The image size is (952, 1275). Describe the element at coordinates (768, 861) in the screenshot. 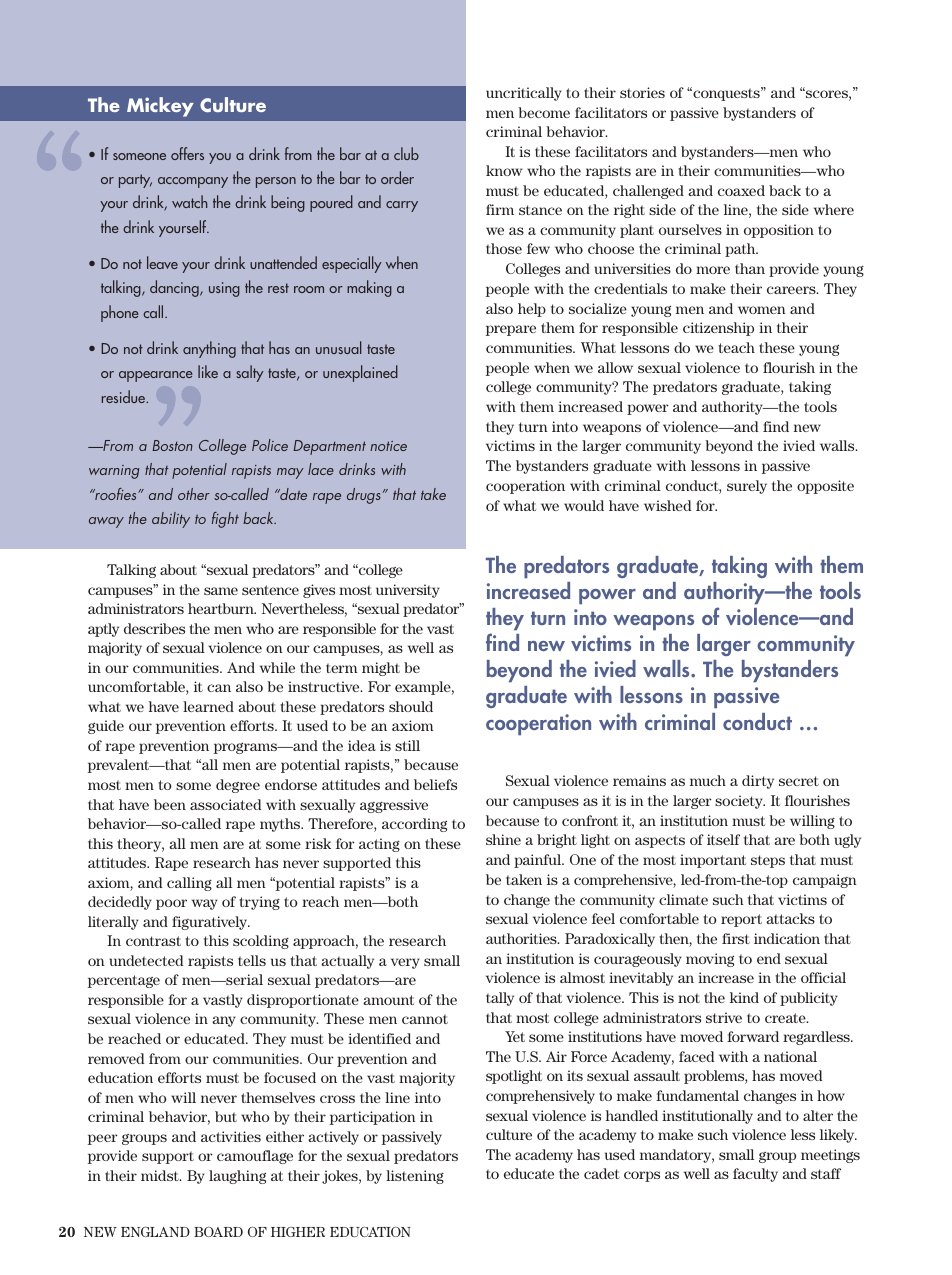

I see `steps` at that location.
